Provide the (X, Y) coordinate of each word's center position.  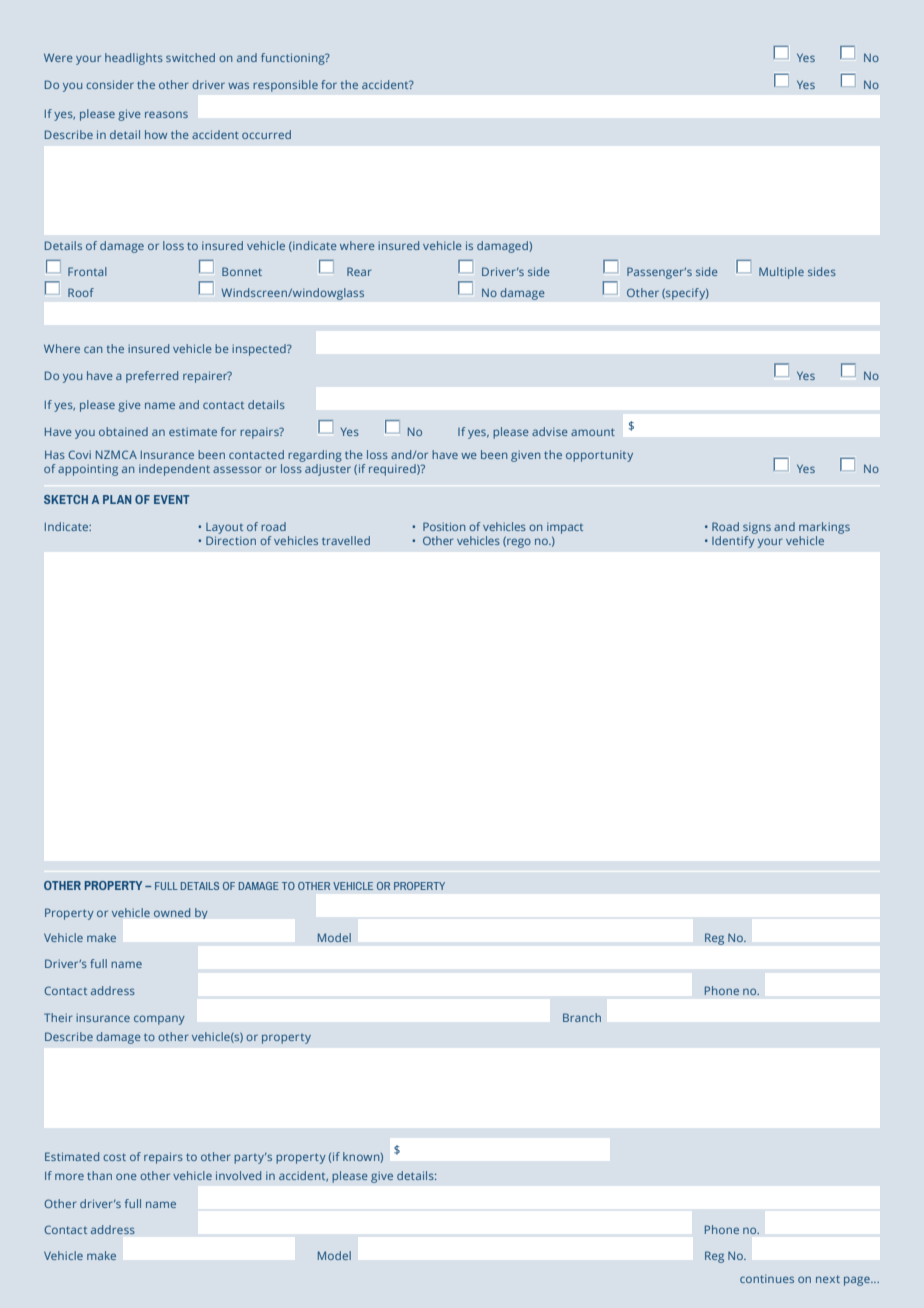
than (99, 1175)
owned (172, 912)
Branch (582, 1017)
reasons (166, 114)
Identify (733, 542)
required (393, 470)
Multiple (781, 273)
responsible (285, 86)
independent (174, 470)
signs (756, 529)
